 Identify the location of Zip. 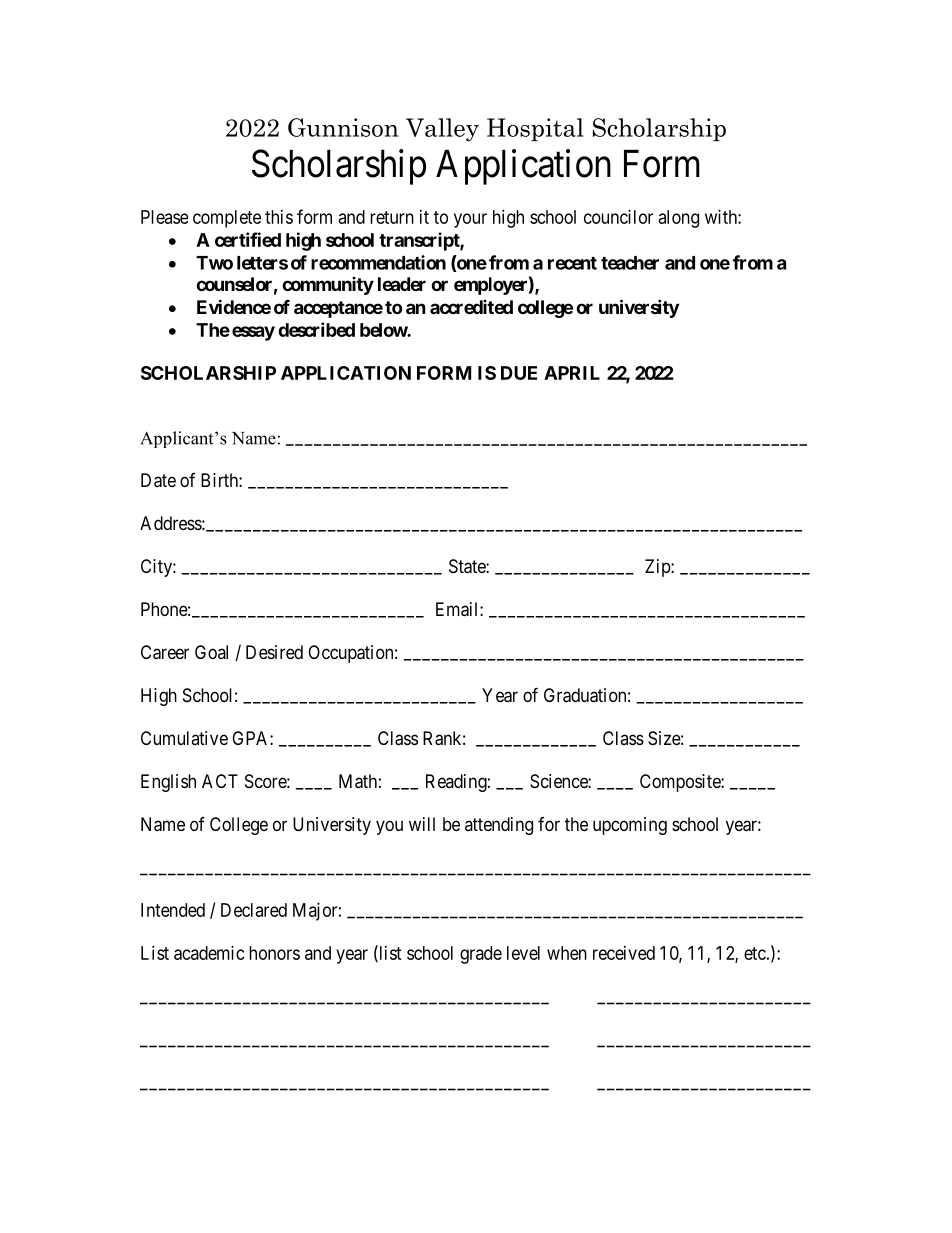
(658, 568).
